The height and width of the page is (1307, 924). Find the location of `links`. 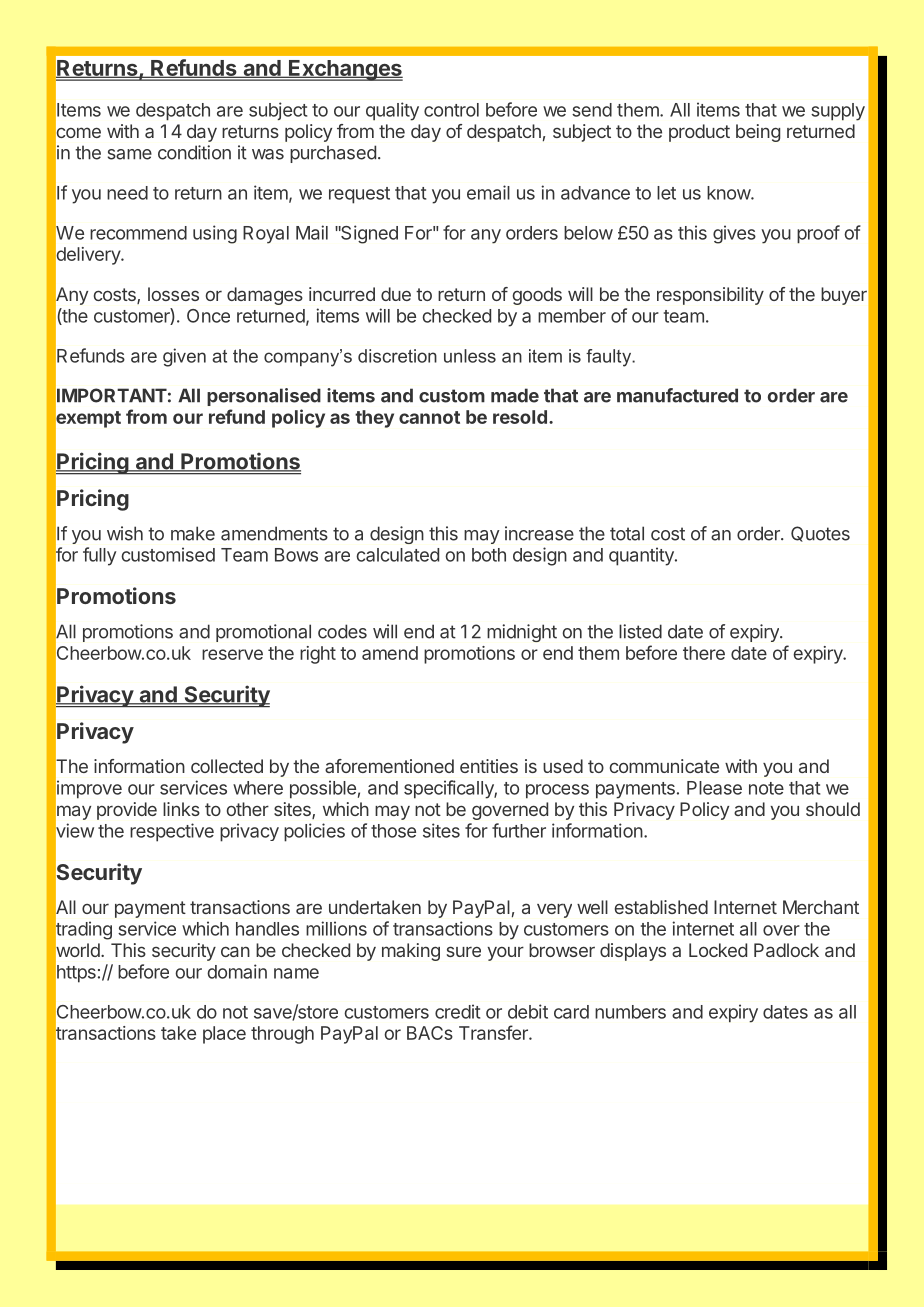

links is located at coordinates (181, 809).
